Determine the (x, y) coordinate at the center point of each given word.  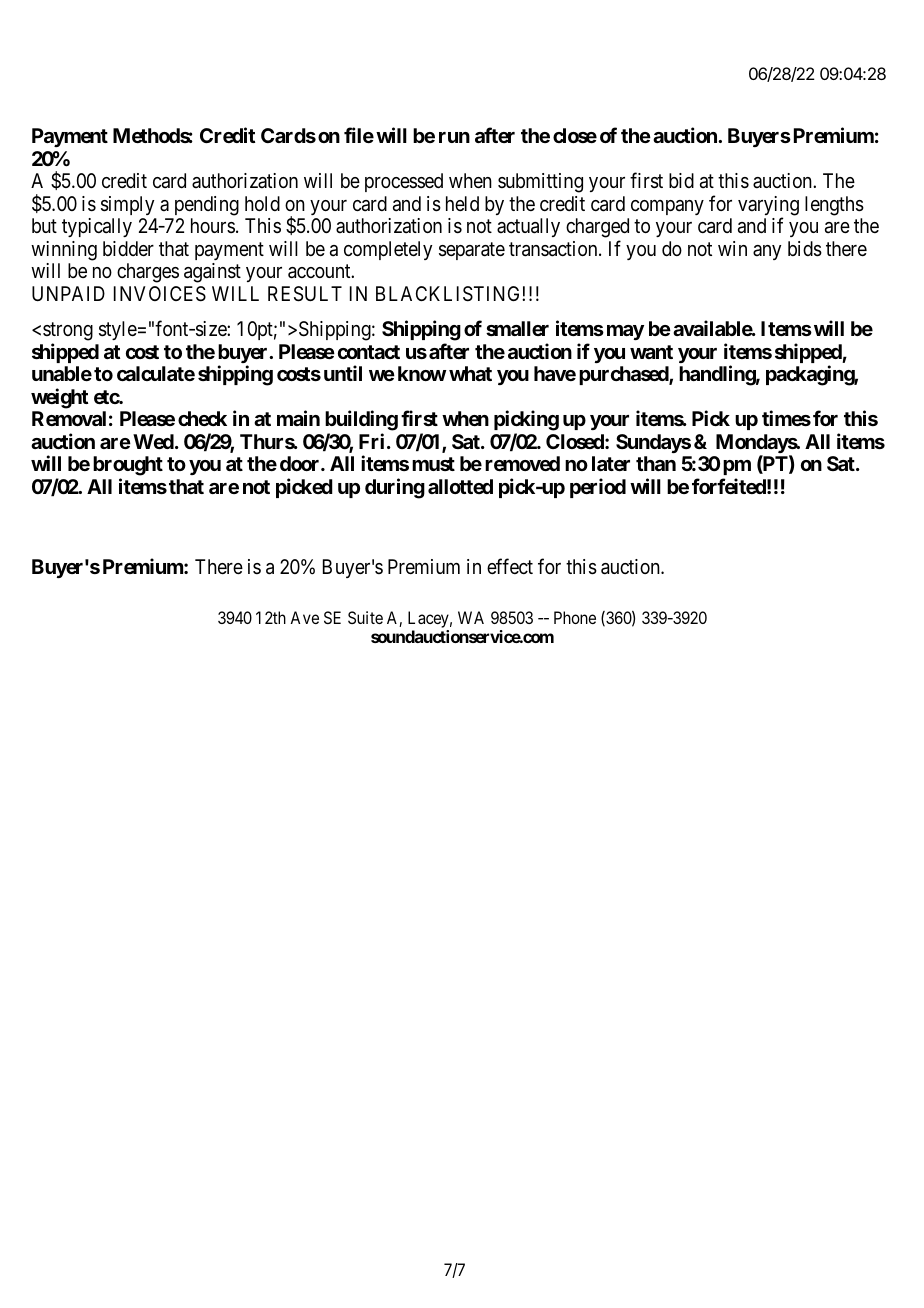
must (433, 464)
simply (127, 205)
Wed (153, 441)
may (625, 332)
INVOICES (160, 294)
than (656, 463)
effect (510, 566)
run (454, 137)
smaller (517, 328)
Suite (365, 617)
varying (768, 207)
